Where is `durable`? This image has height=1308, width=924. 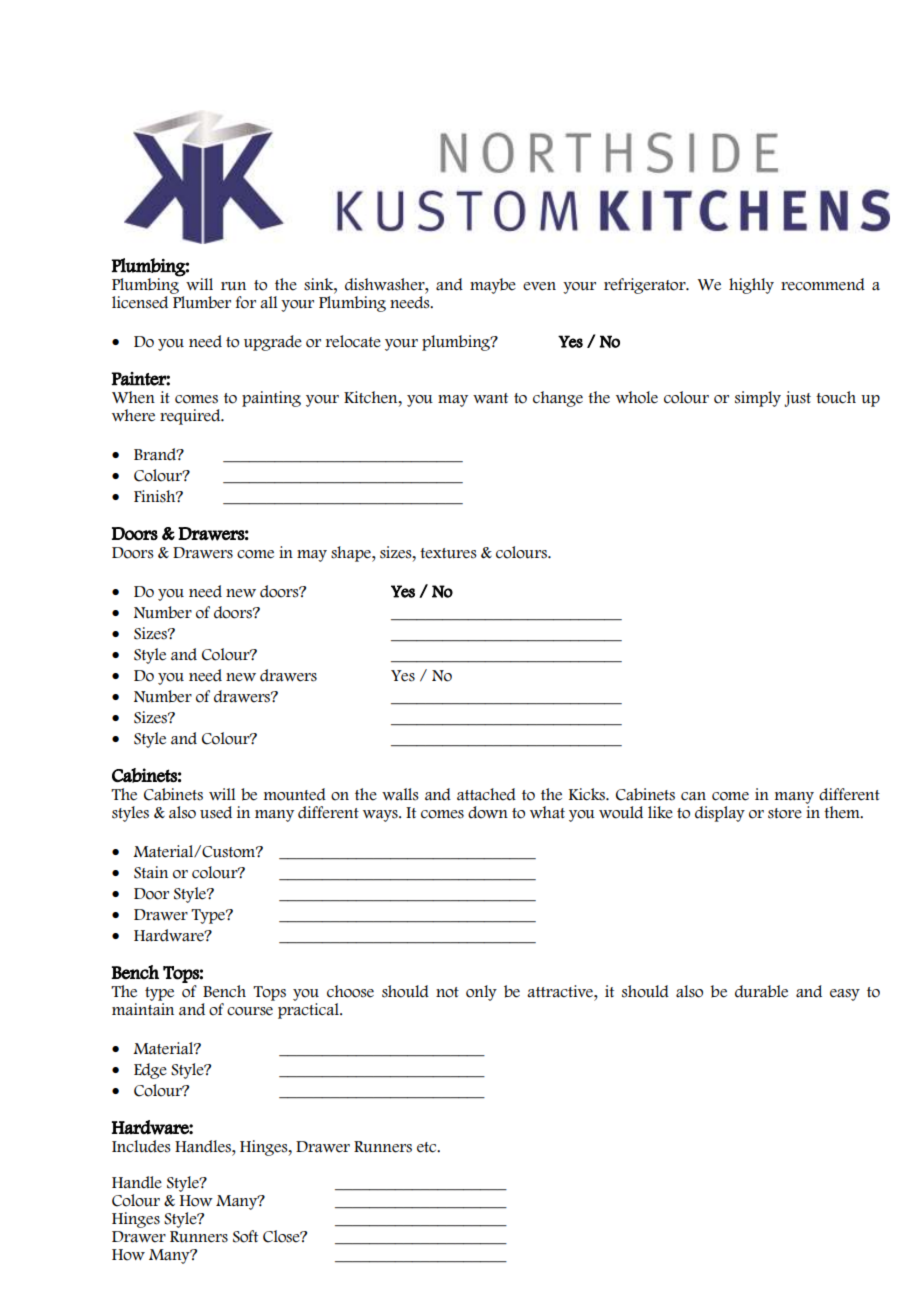
durable is located at coordinates (761, 991).
